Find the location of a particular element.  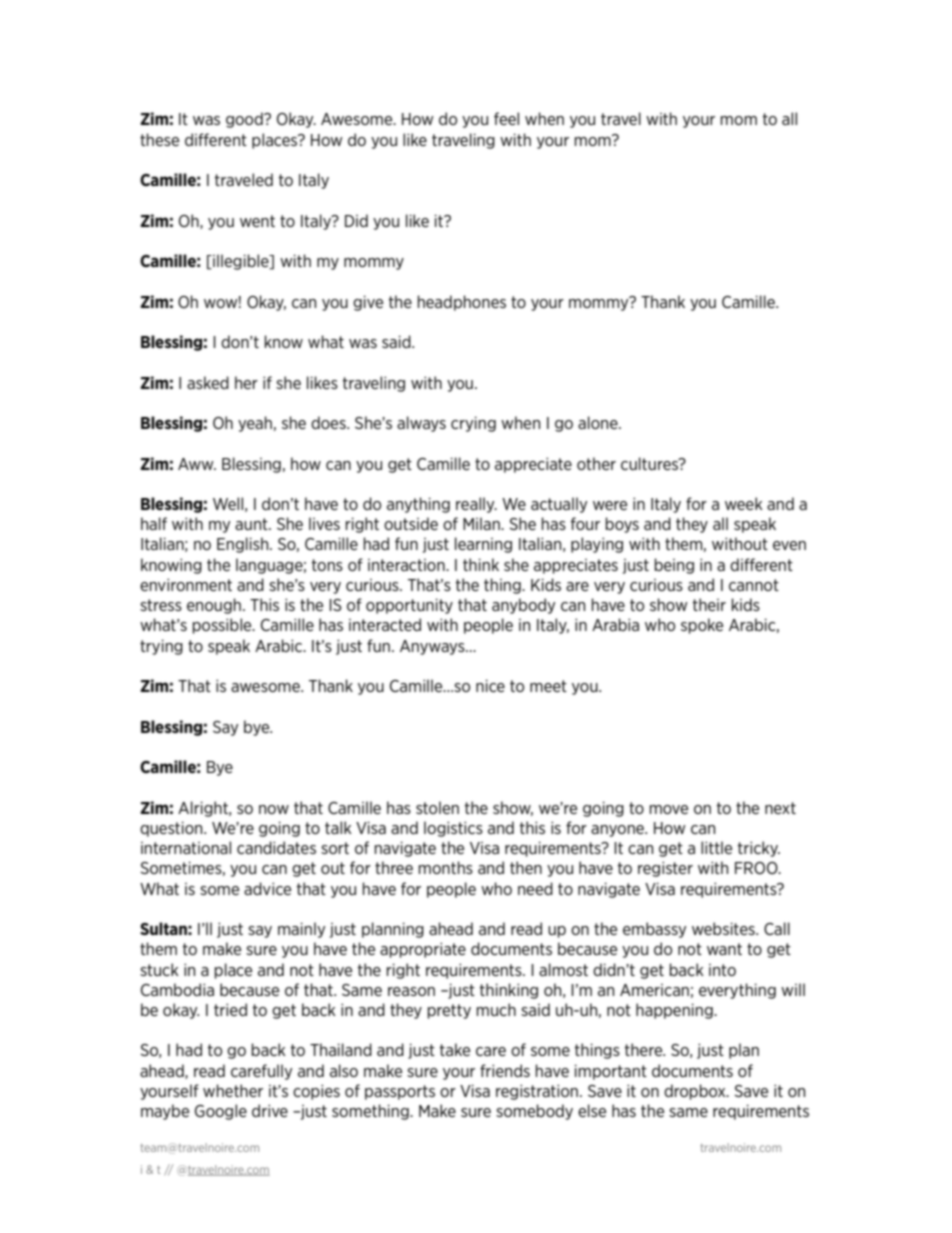

move is located at coordinates (669, 809).
